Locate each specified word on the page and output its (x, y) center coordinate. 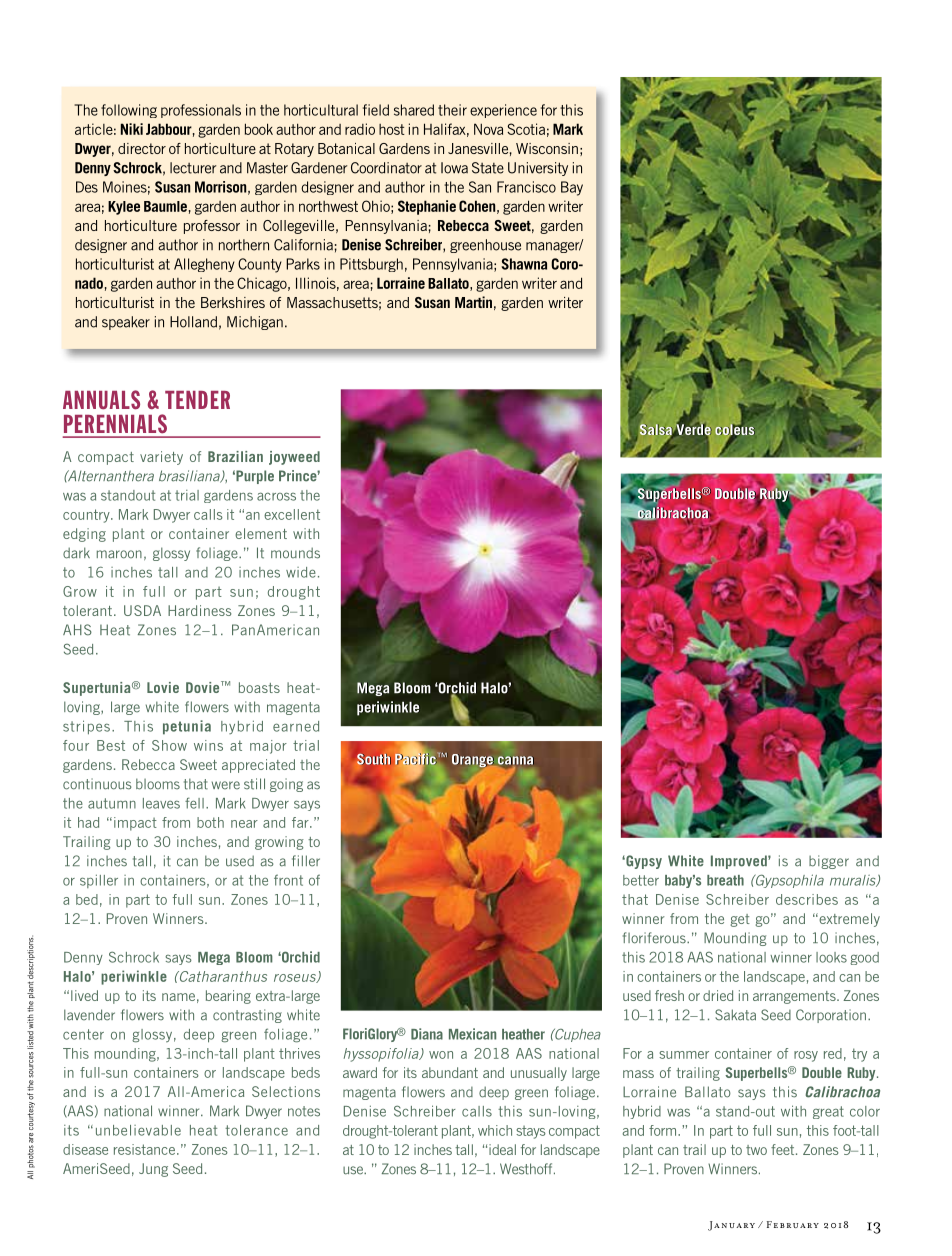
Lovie (163, 687)
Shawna (524, 264)
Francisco (526, 187)
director (142, 148)
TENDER (197, 400)
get (740, 920)
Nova (488, 129)
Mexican (472, 1034)
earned (296, 726)
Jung (153, 1170)
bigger (829, 862)
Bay (572, 188)
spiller (99, 881)
